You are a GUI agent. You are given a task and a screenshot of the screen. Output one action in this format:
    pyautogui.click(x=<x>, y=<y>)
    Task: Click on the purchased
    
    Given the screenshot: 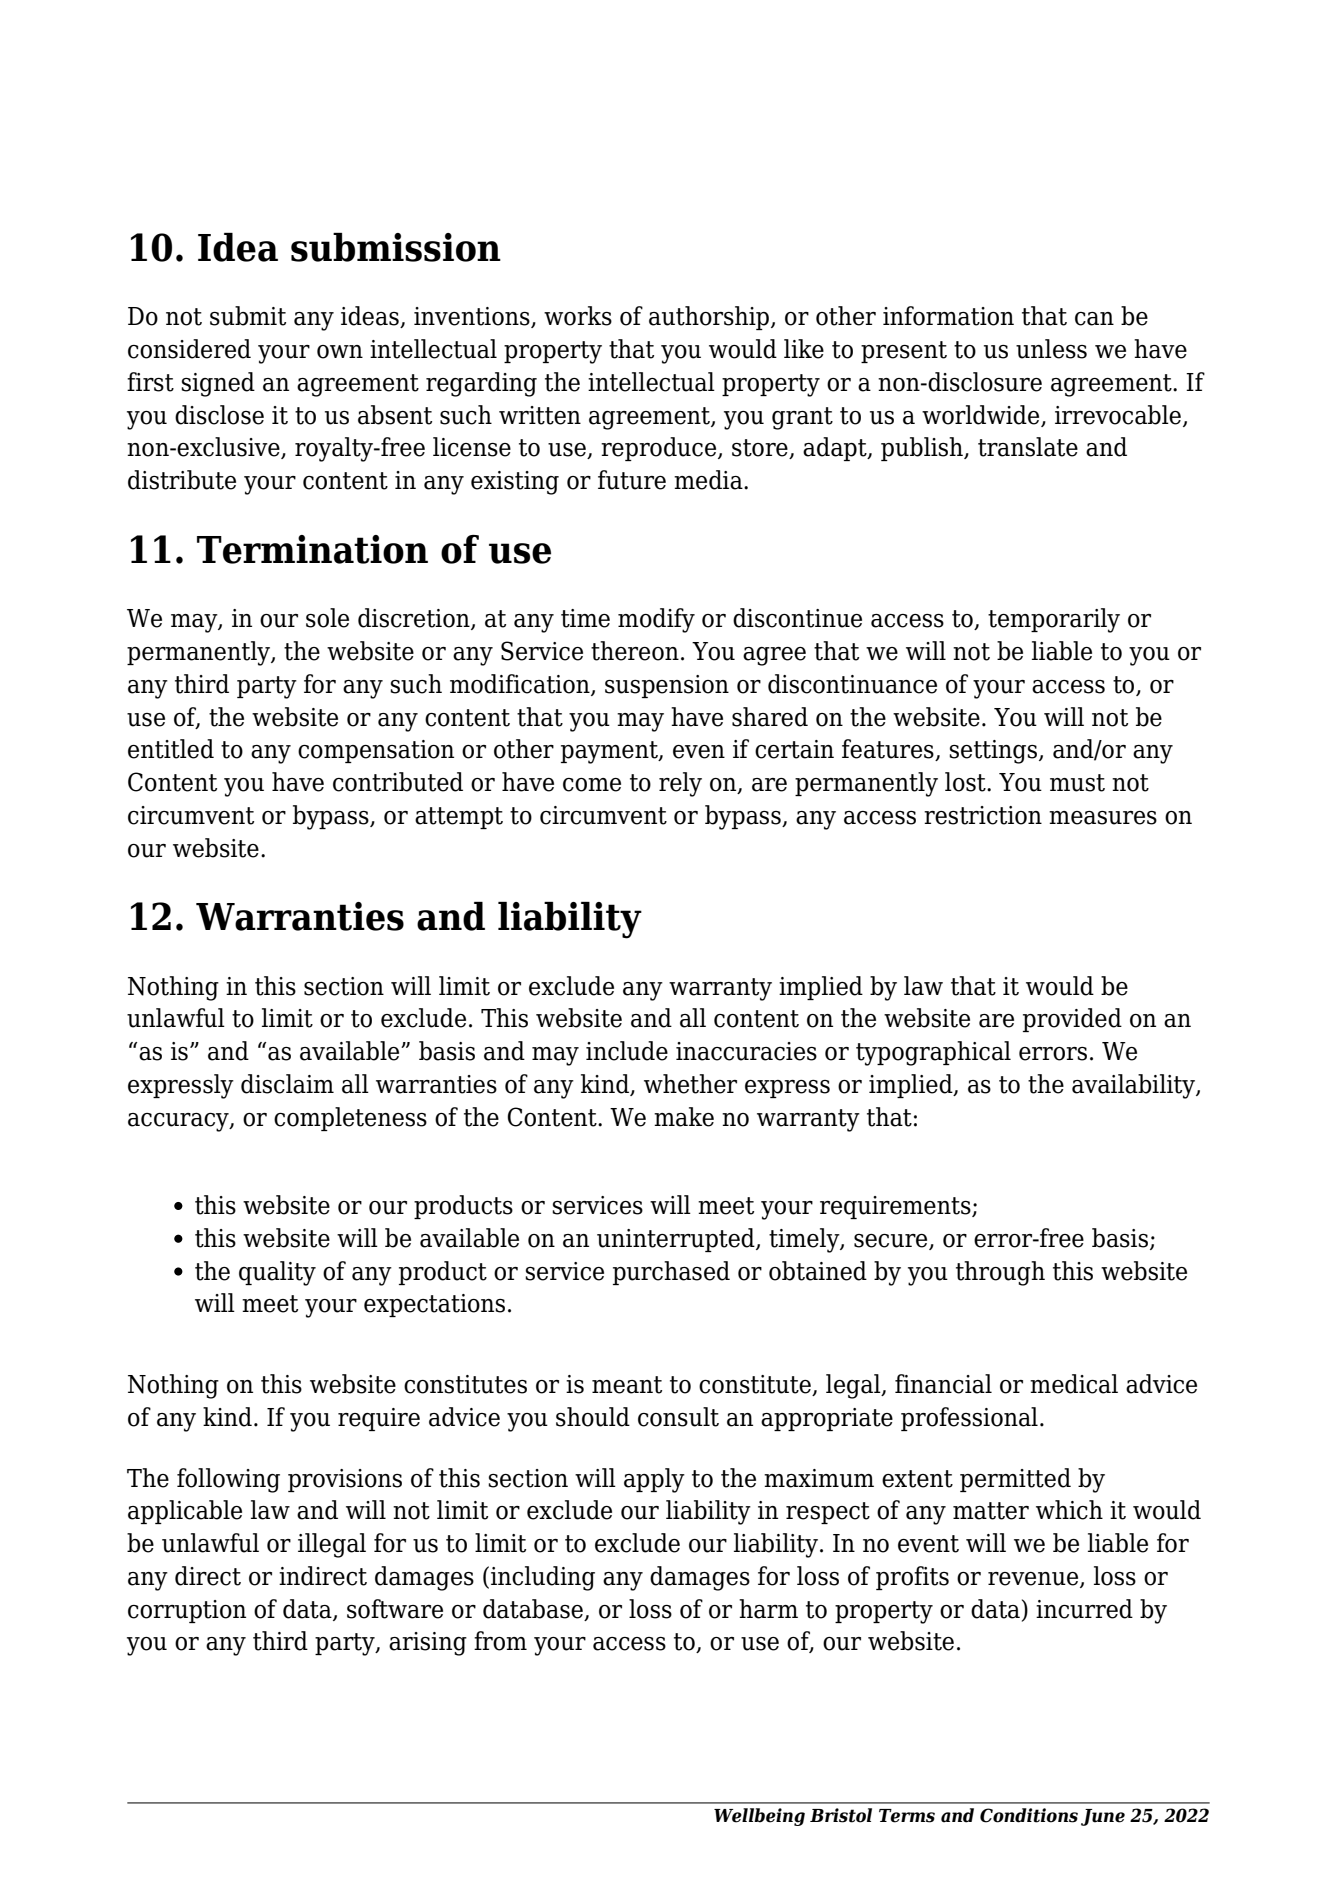 What is the action you would take?
    pyautogui.click(x=671, y=1273)
